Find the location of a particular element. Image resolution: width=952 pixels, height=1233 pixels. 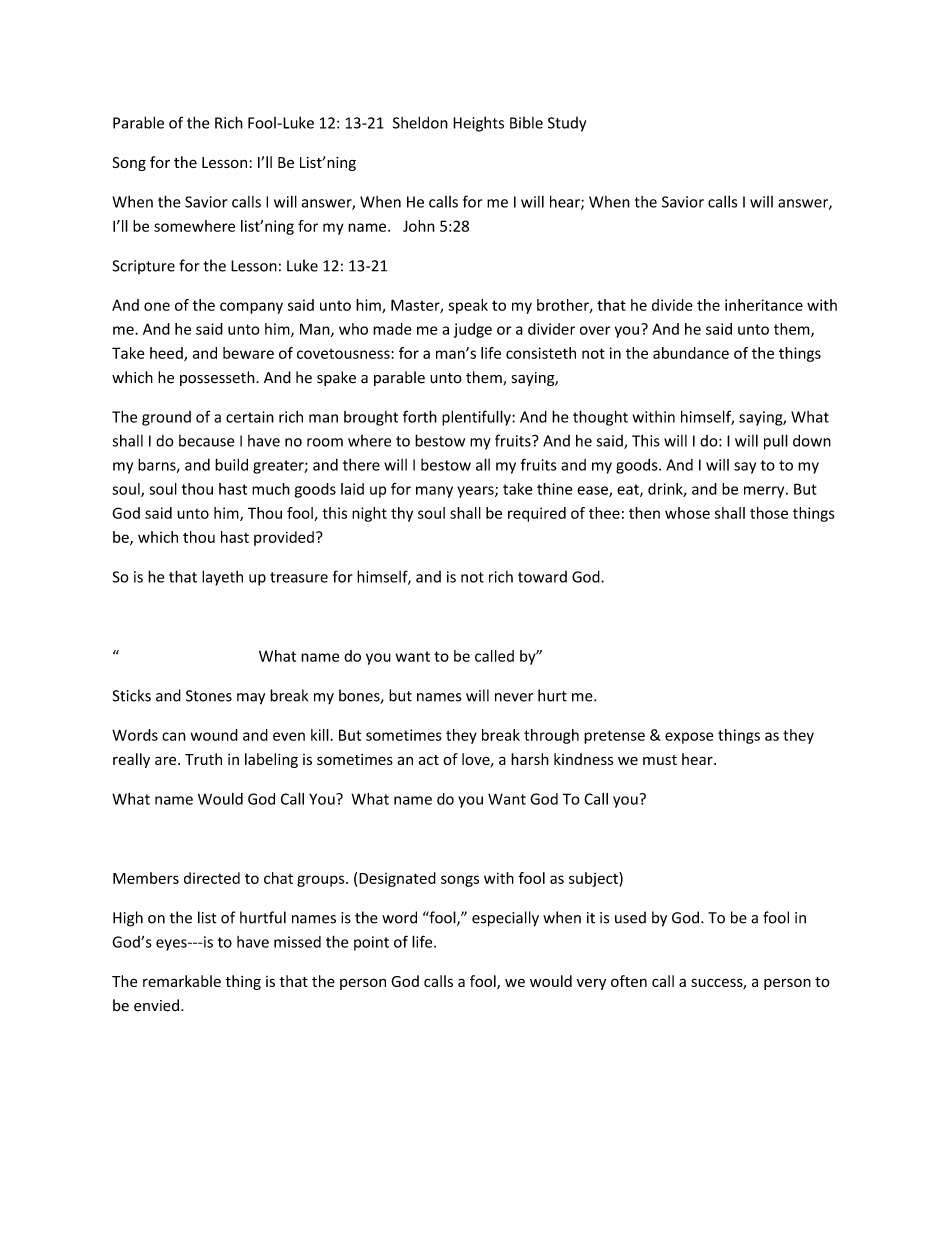

pull is located at coordinates (776, 442).
